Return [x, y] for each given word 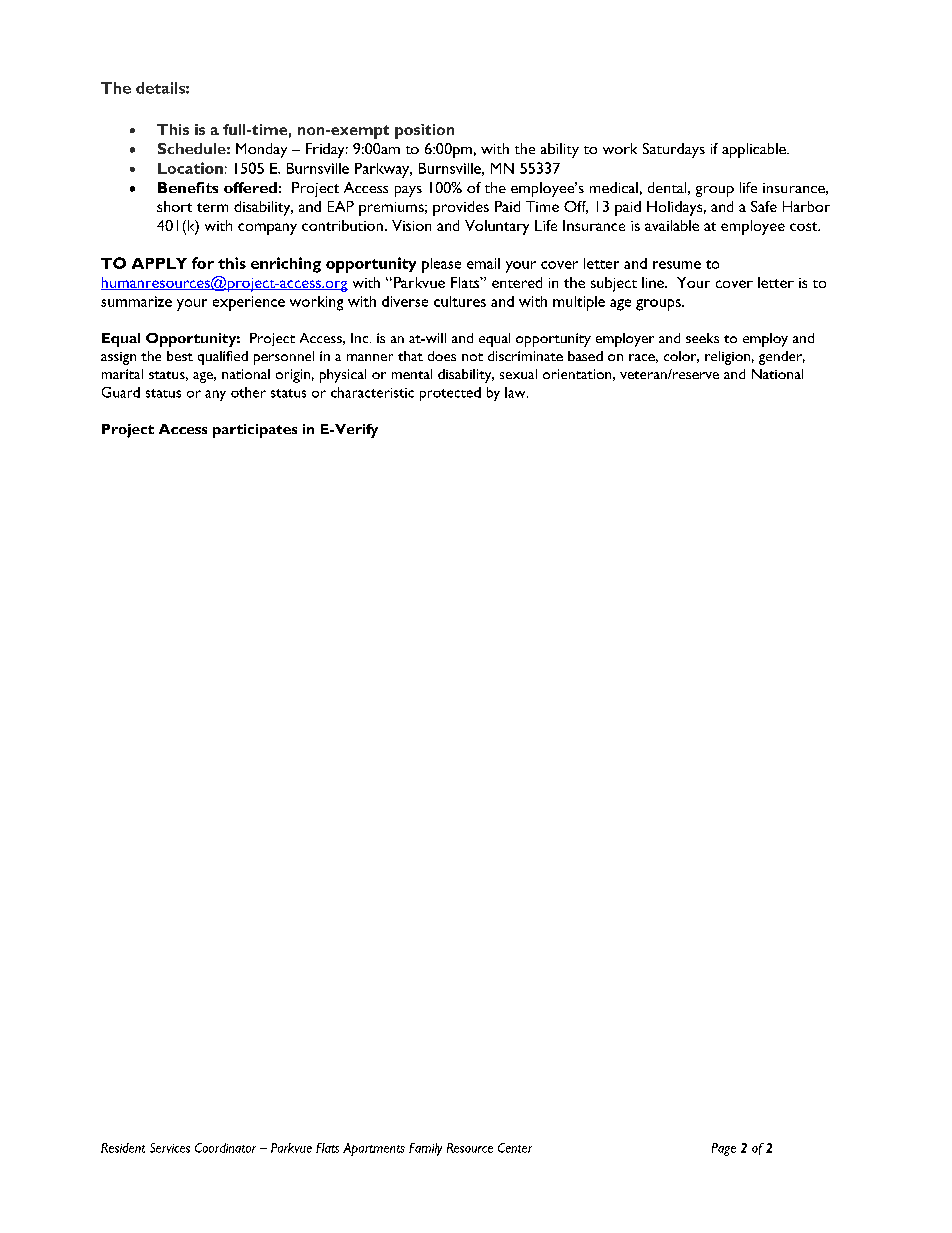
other [248, 392]
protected [450, 394]
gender [782, 358]
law [516, 392]
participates [255, 431]
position [424, 131]
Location [190, 168]
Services [170, 1148]
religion [727, 358]
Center [515, 1148]
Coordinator [225, 1148]
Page [724, 1149]
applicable [755, 150]
